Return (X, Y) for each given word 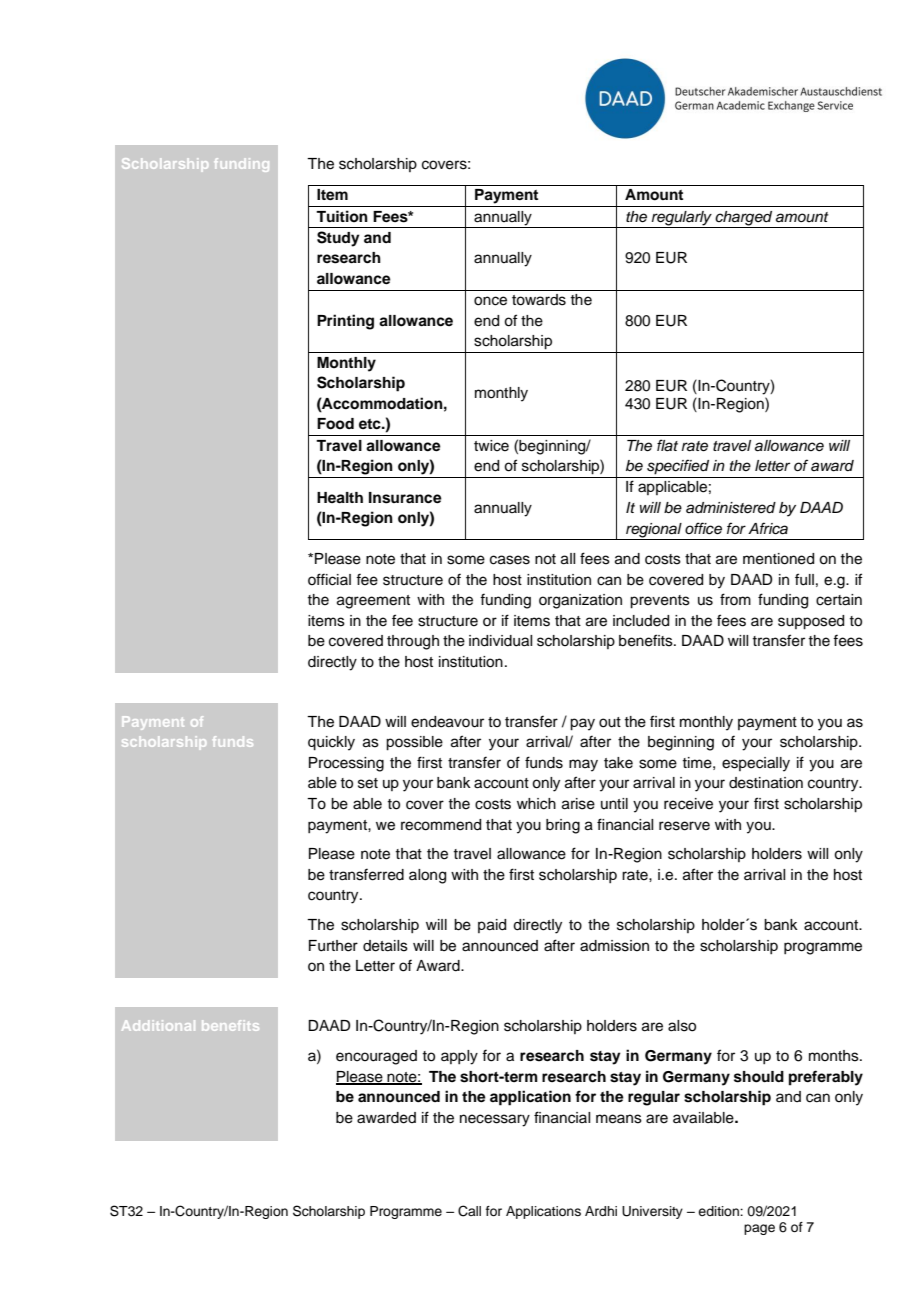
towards (539, 300)
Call (469, 1211)
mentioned (778, 559)
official (329, 579)
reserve (684, 826)
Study (338, 239)
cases (510, 560)
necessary (495, 1120)
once (490, 301)
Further (333, 946)
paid (492, 926)
